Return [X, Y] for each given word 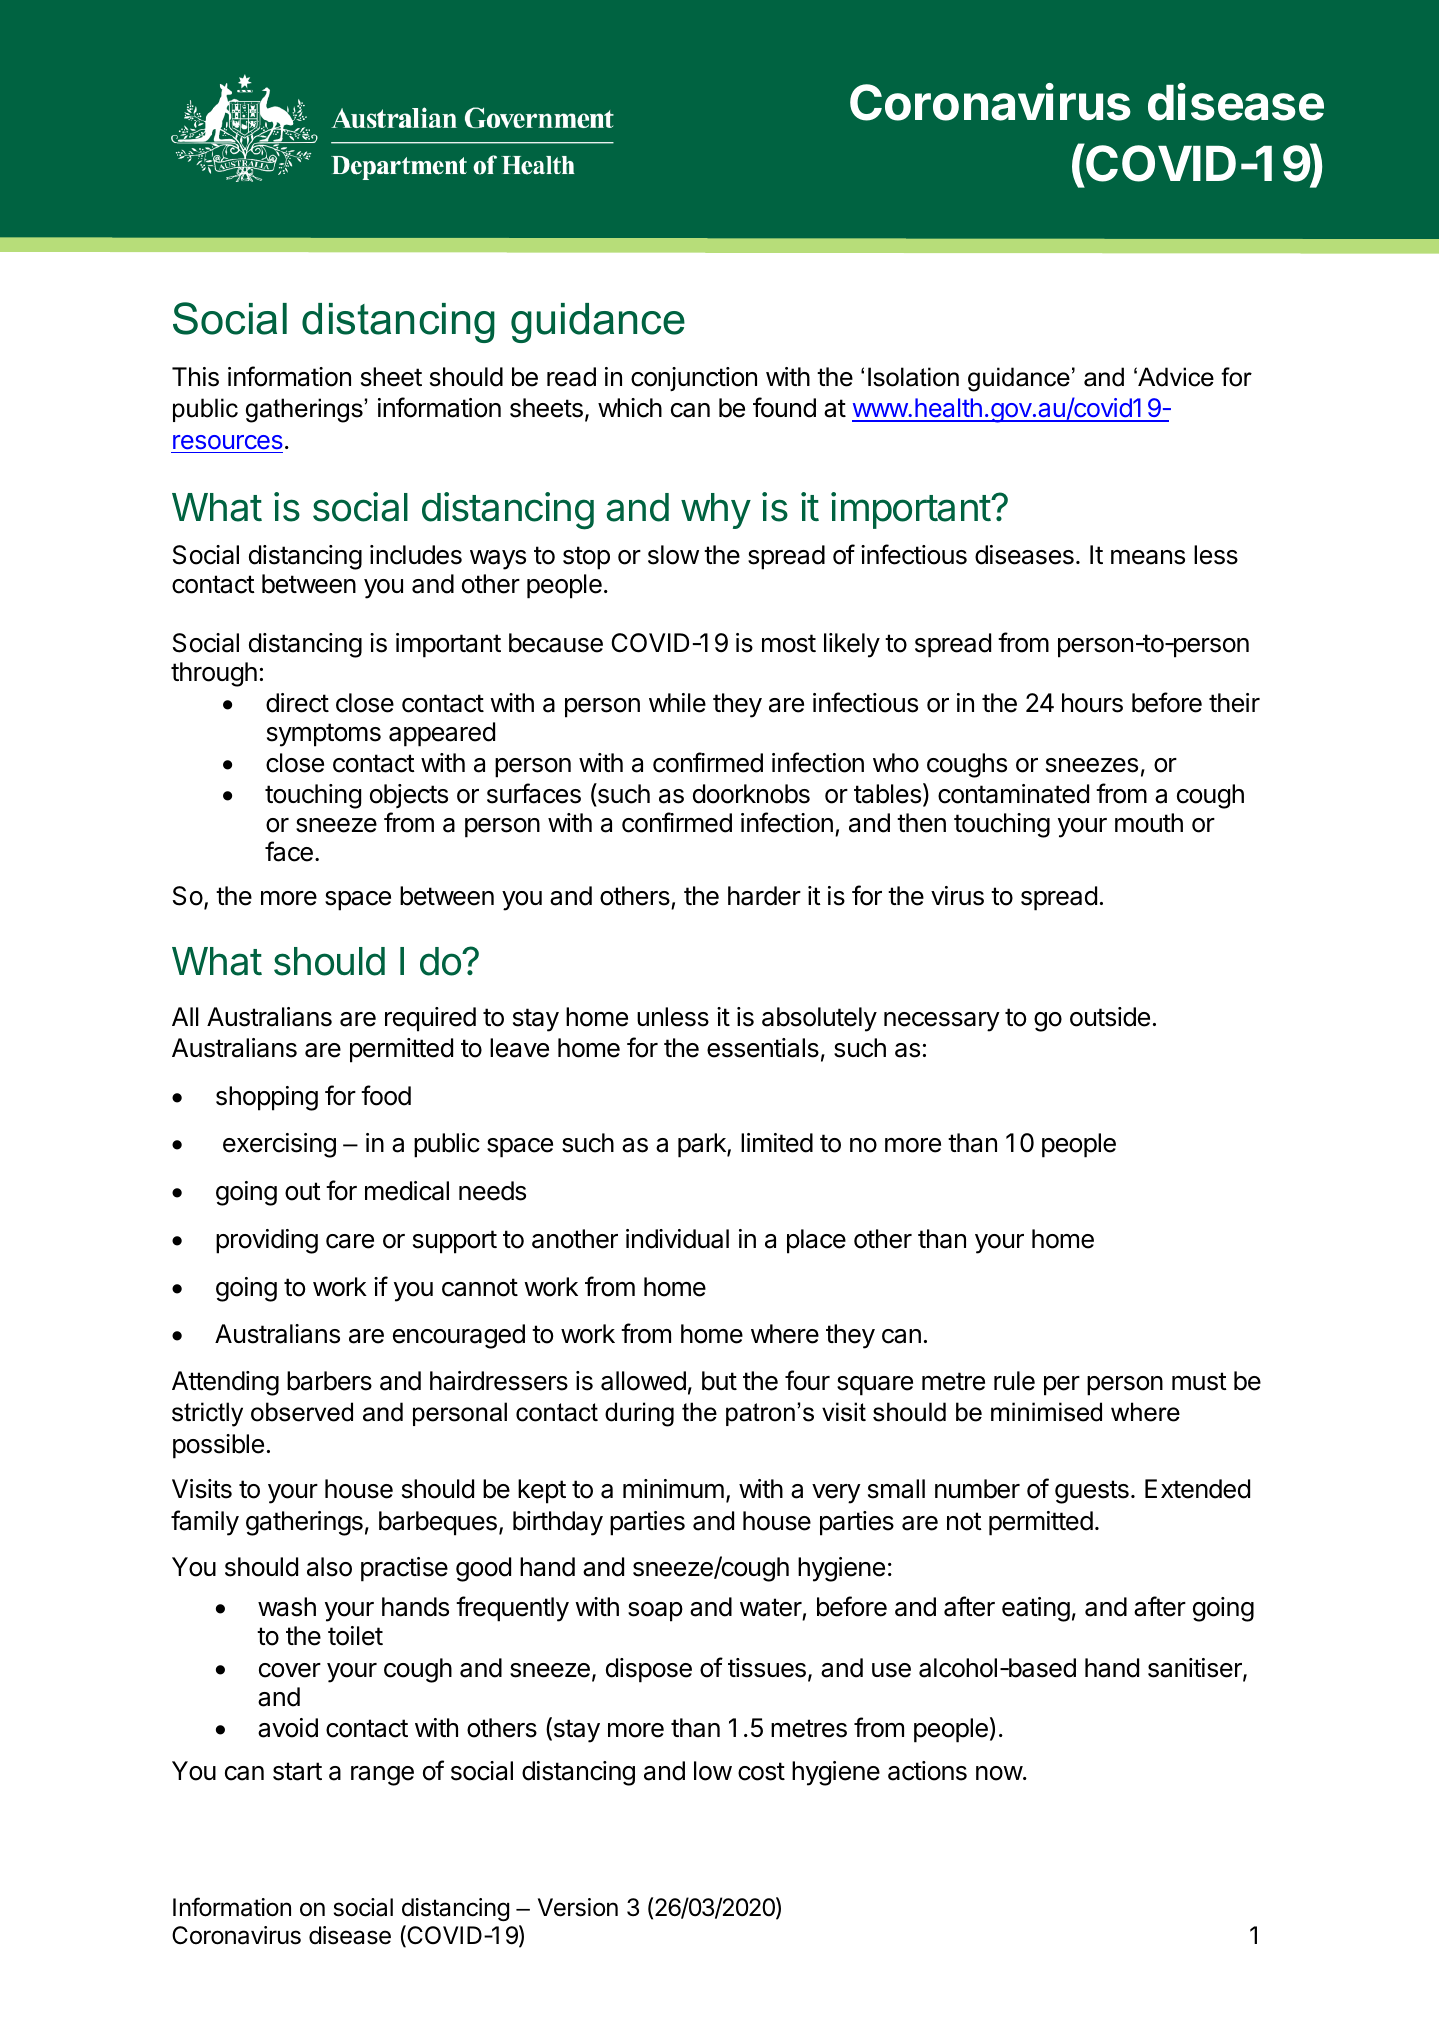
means [1148, 557]
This [195, 377]
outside [1110, 1017]
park [703, 1145]
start [297, 1771]
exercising [279, 1145]
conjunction [694, 379]
